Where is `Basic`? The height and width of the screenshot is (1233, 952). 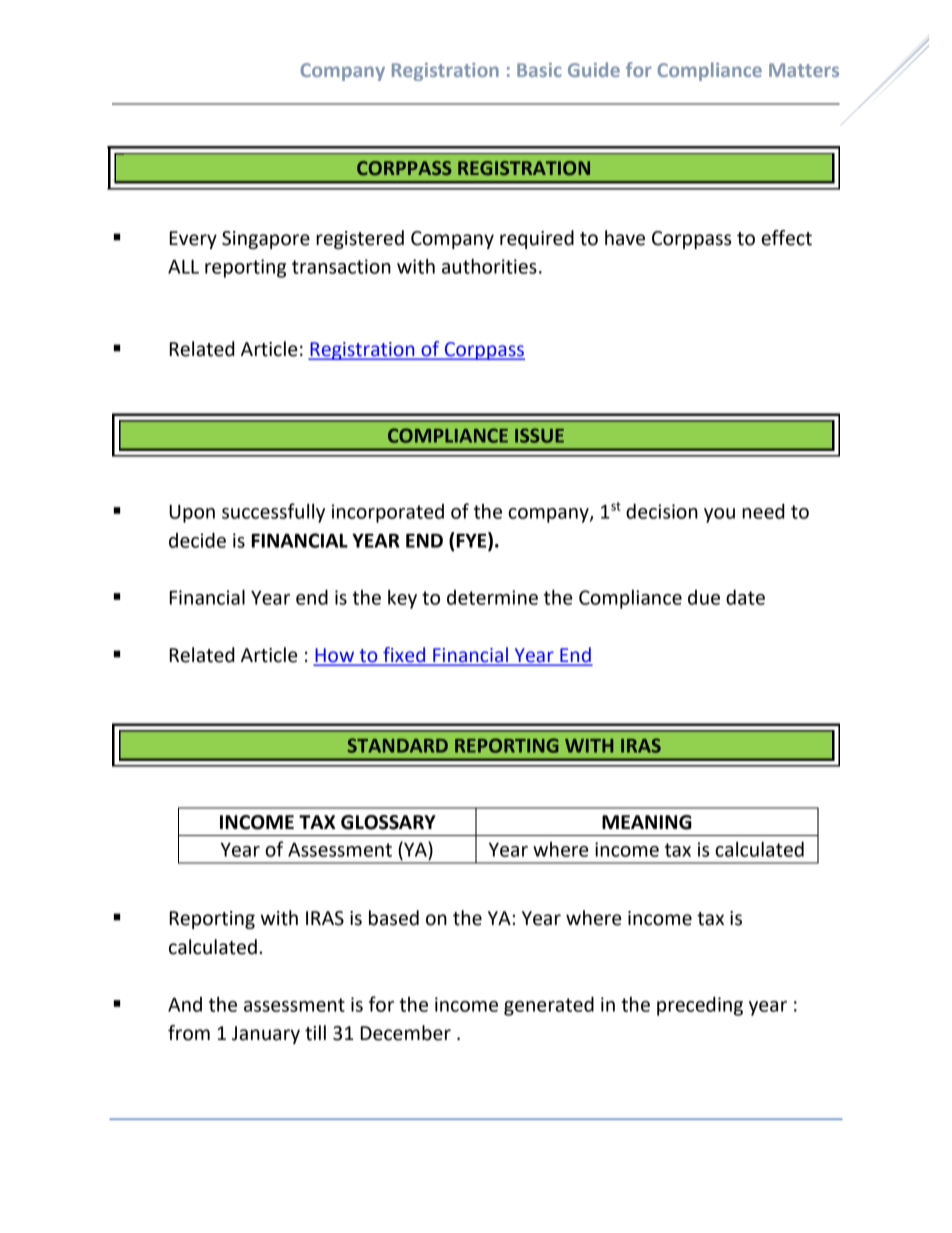 Basic is located at coordinates (539, 70).
